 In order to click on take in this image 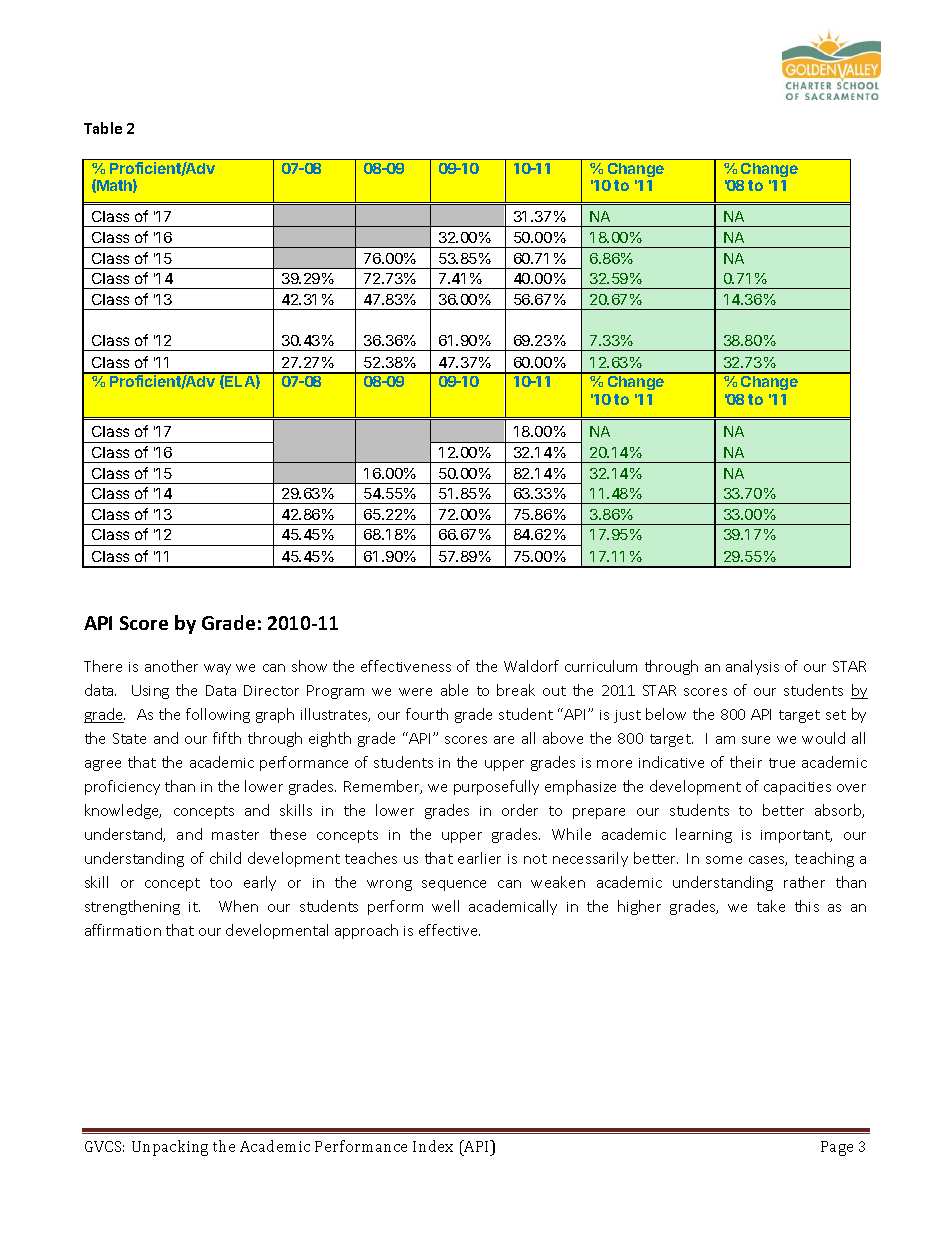, I will do `click(771, 906)`.
